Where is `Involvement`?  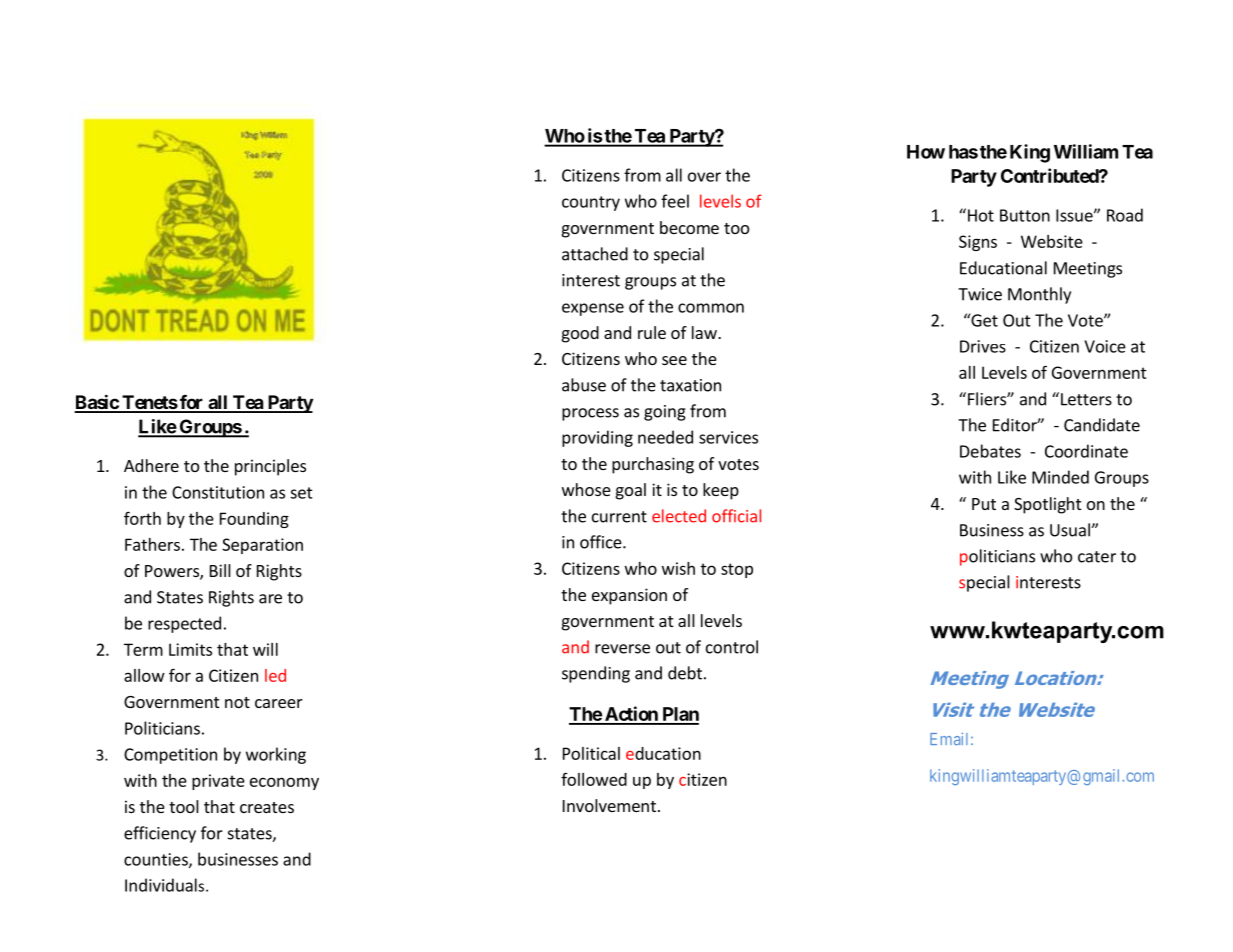
Involvement is located at coordinates (609, 805).
